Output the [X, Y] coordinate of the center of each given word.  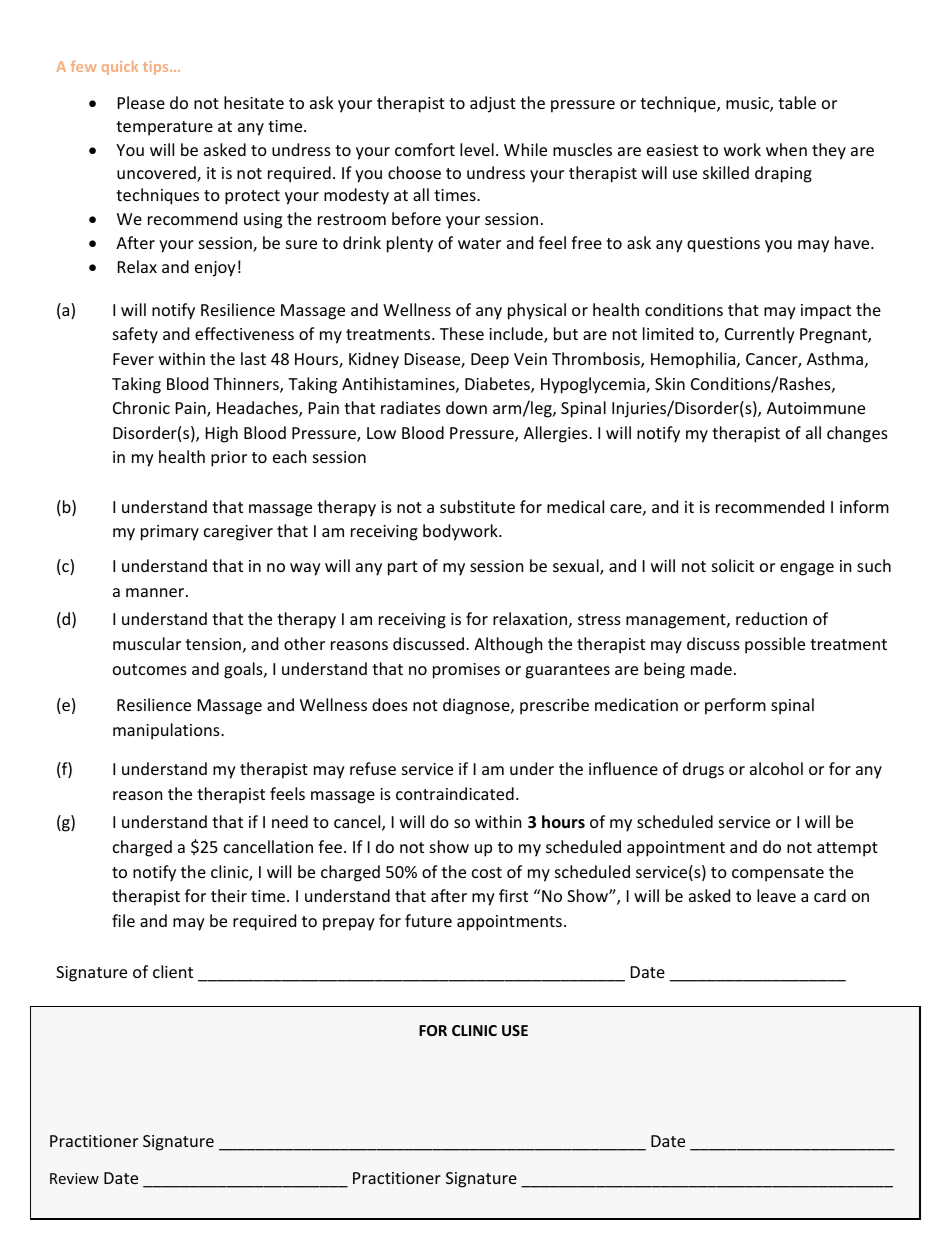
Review [74, 1178]
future [428, 920]
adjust [493, 104]
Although [508, 645]
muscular [147, 643]
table [797, 102]
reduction [771, 618]
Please [141, 102]
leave [776, 895]
